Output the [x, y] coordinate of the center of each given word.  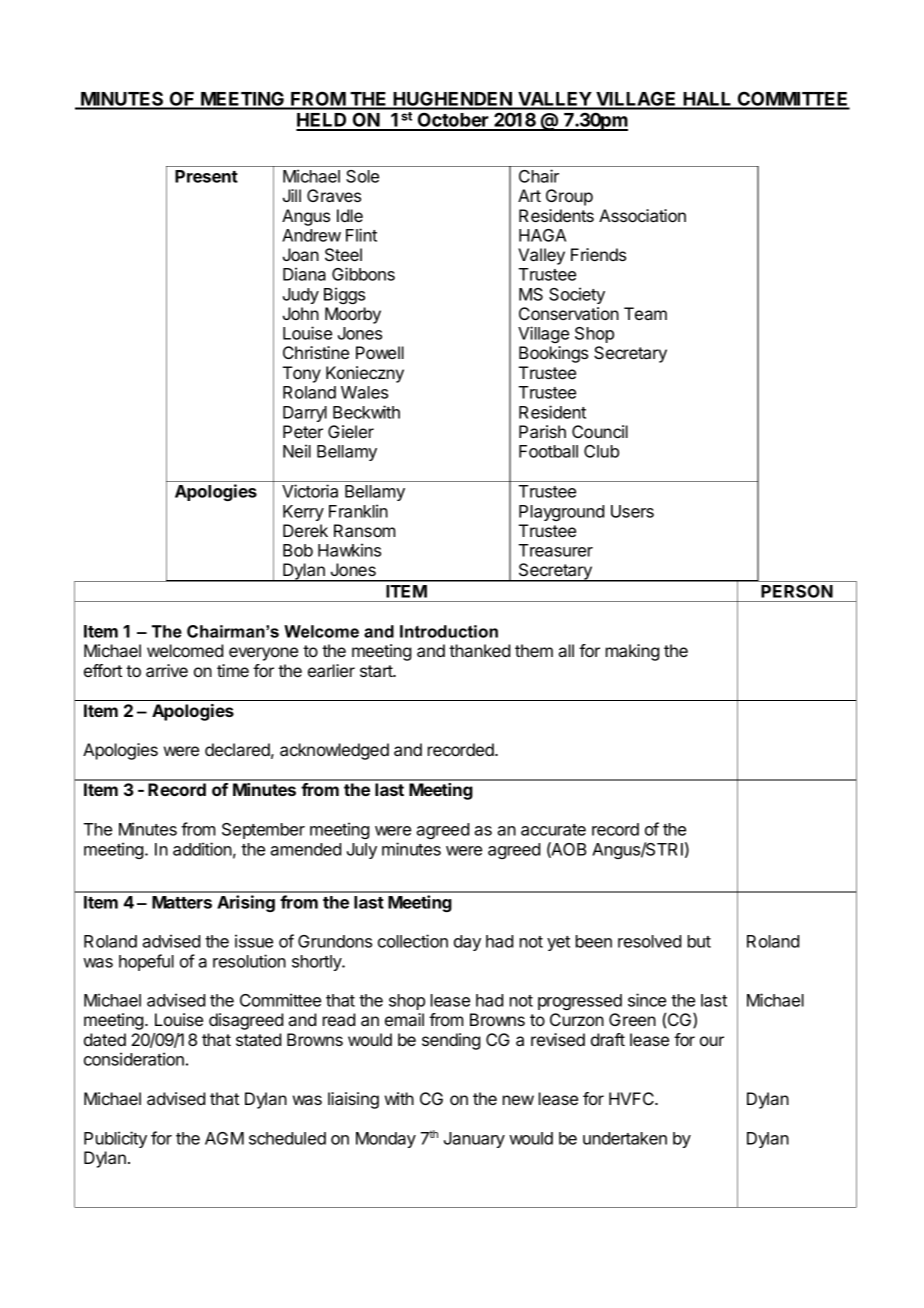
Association [642, 215]
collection [413, 941]
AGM [224, 1138]
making [632, 652]
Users [632, 511]
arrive [167, 670]
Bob [298, 550]
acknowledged [334, 751]
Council [600, 431]
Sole [362, 176]
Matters [182, 902]
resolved [649, 941]
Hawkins [349, 550]
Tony [302, 374]
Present [206, 176]
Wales [364, 392]
